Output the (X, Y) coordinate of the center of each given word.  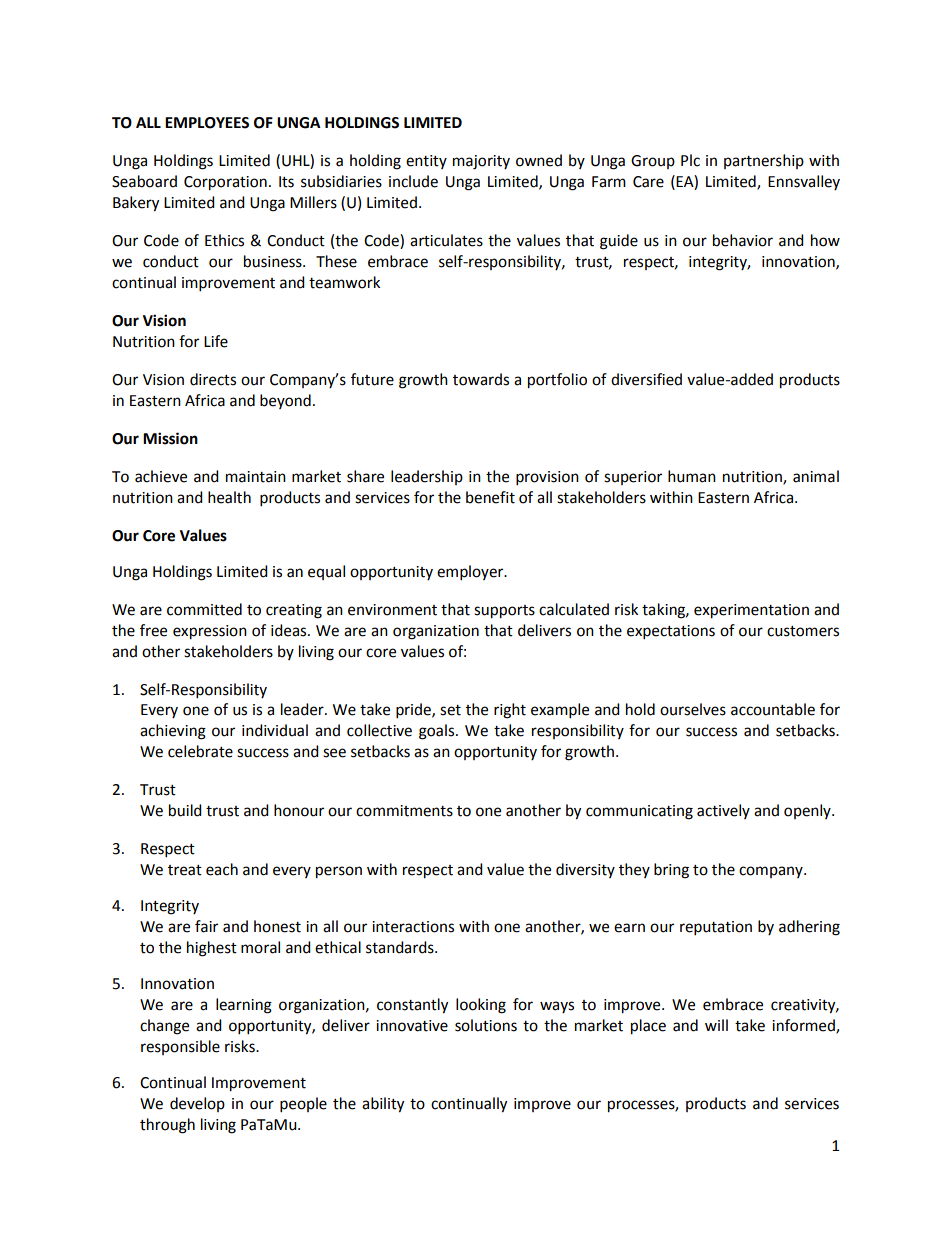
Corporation (225, 183)
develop (197, 1104)
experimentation (751, 611)
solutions (486, 1025)
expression (210, 632)
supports (504, 612)
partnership (764, 161)
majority (481, 162)
